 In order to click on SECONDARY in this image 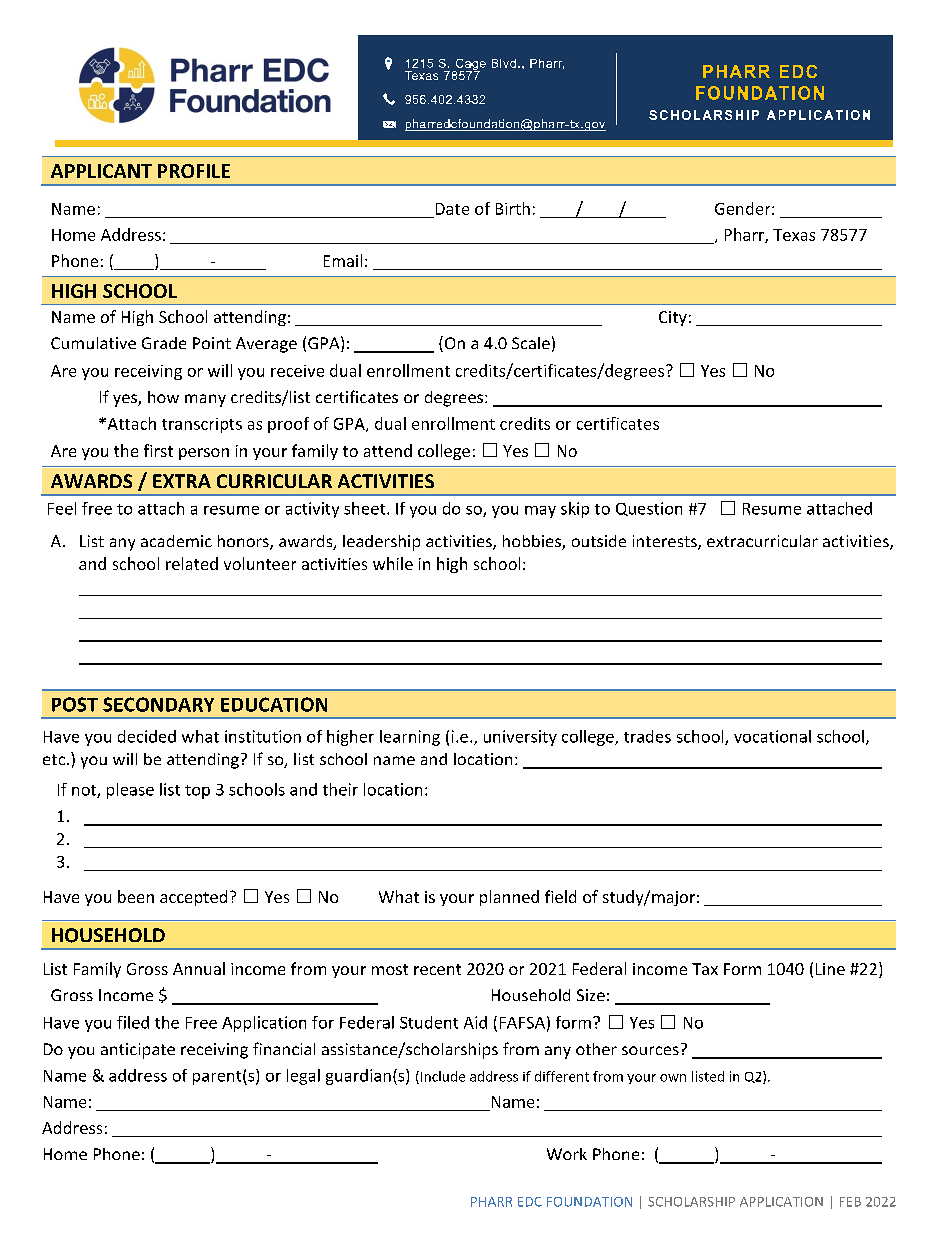, I will do `click(158, 704)`.
